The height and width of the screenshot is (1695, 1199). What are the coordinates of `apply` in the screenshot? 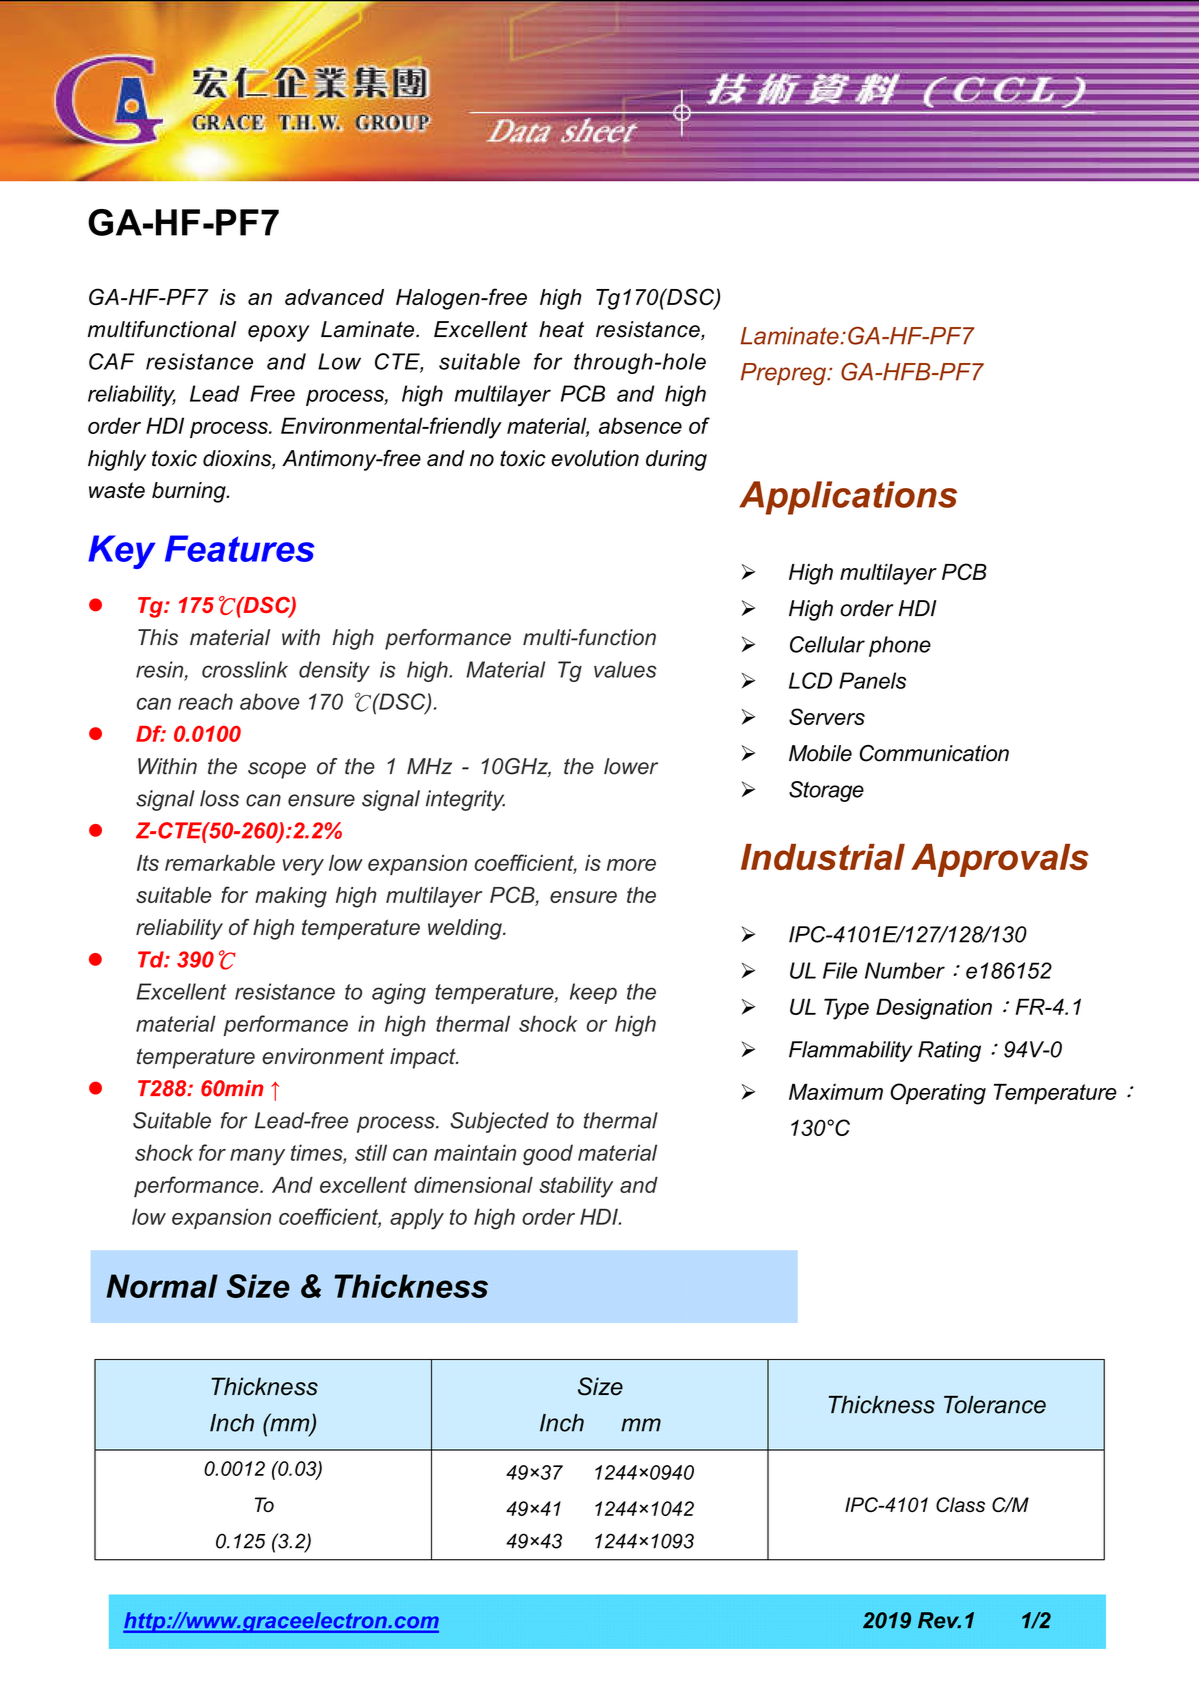 It's located at (417, 1219).
